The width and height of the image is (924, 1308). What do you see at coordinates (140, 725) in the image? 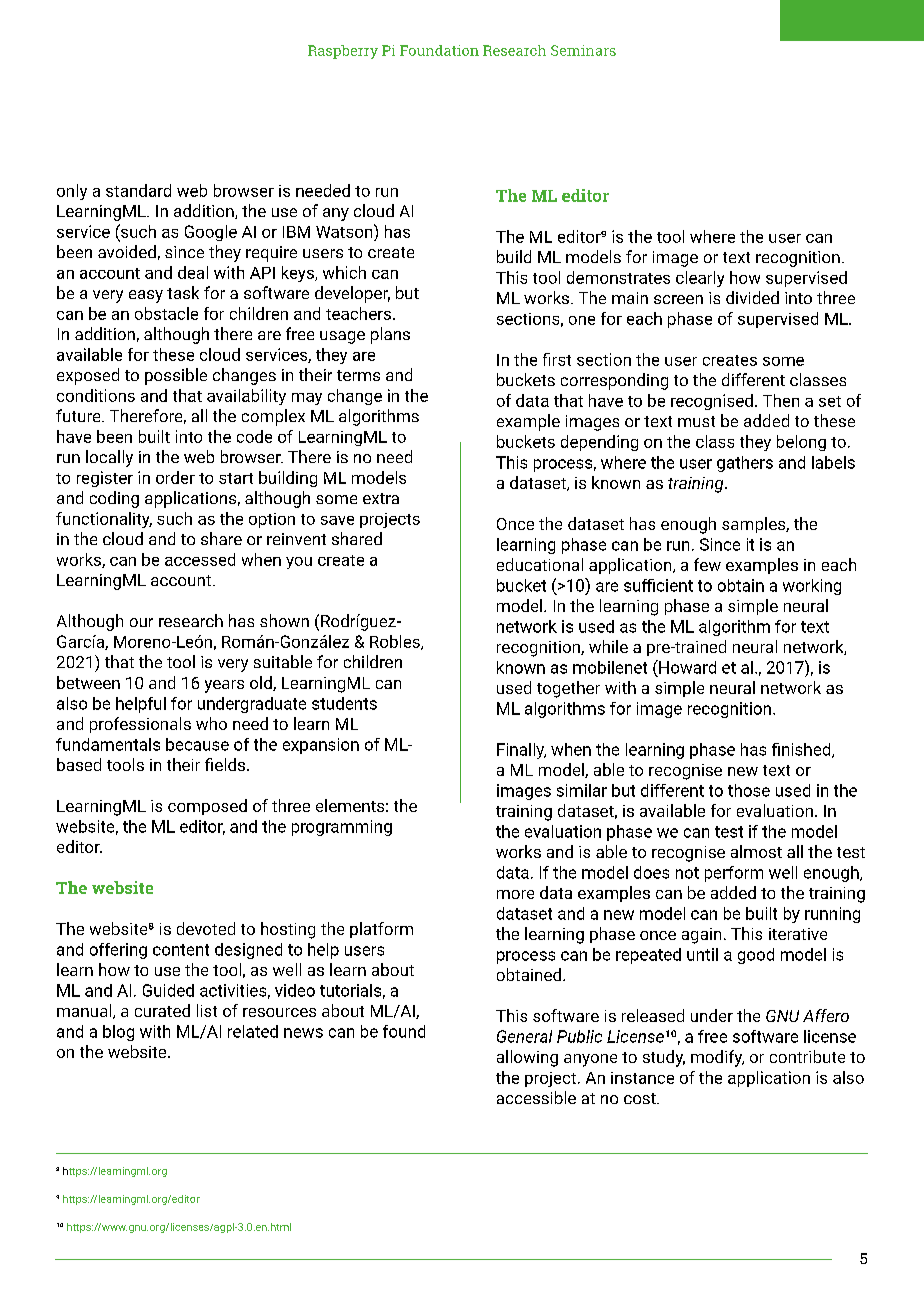
I see `professionals` at bounding box center [140, 725].
